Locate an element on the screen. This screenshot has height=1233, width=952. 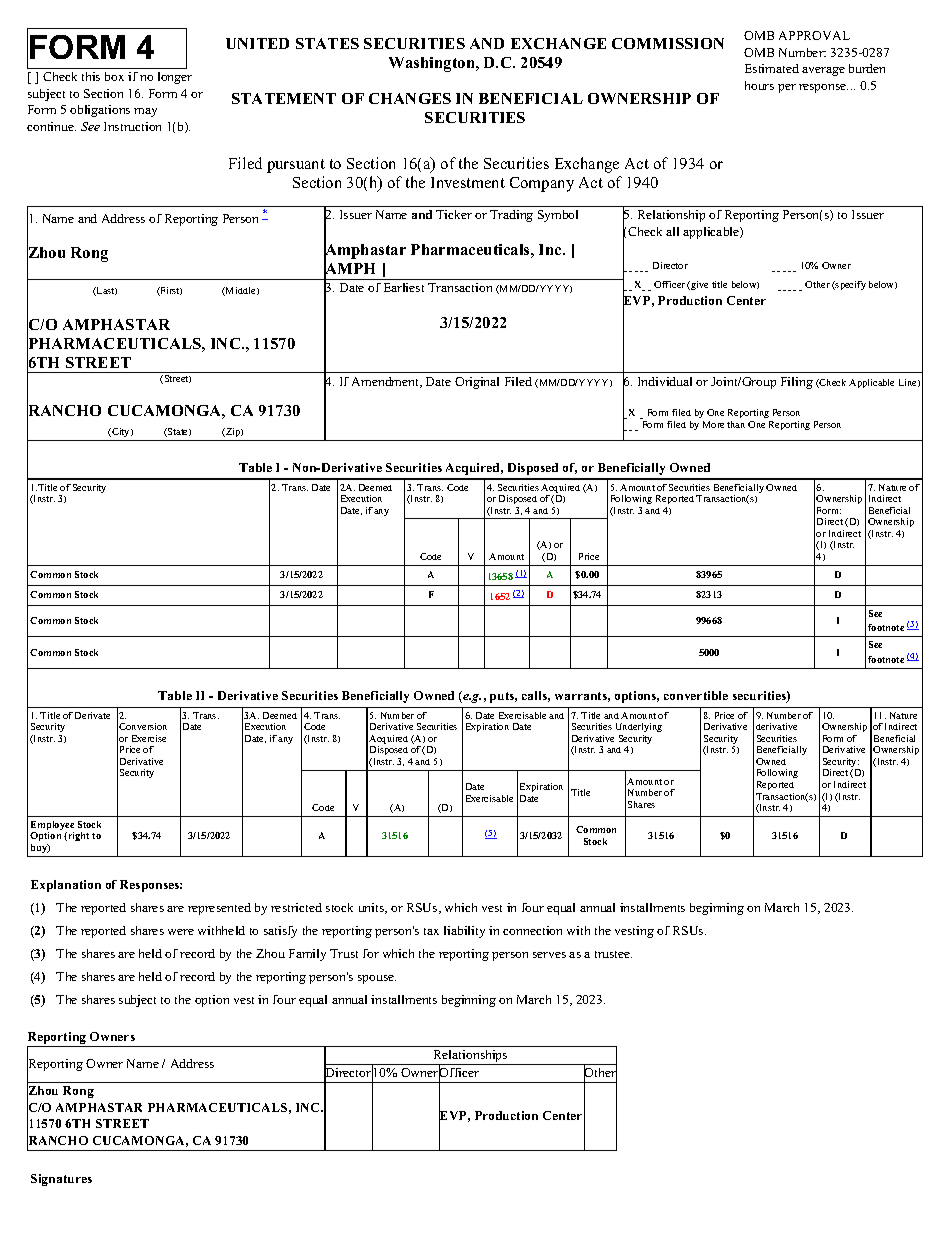
Washington is located at coordinates (433, 64).
